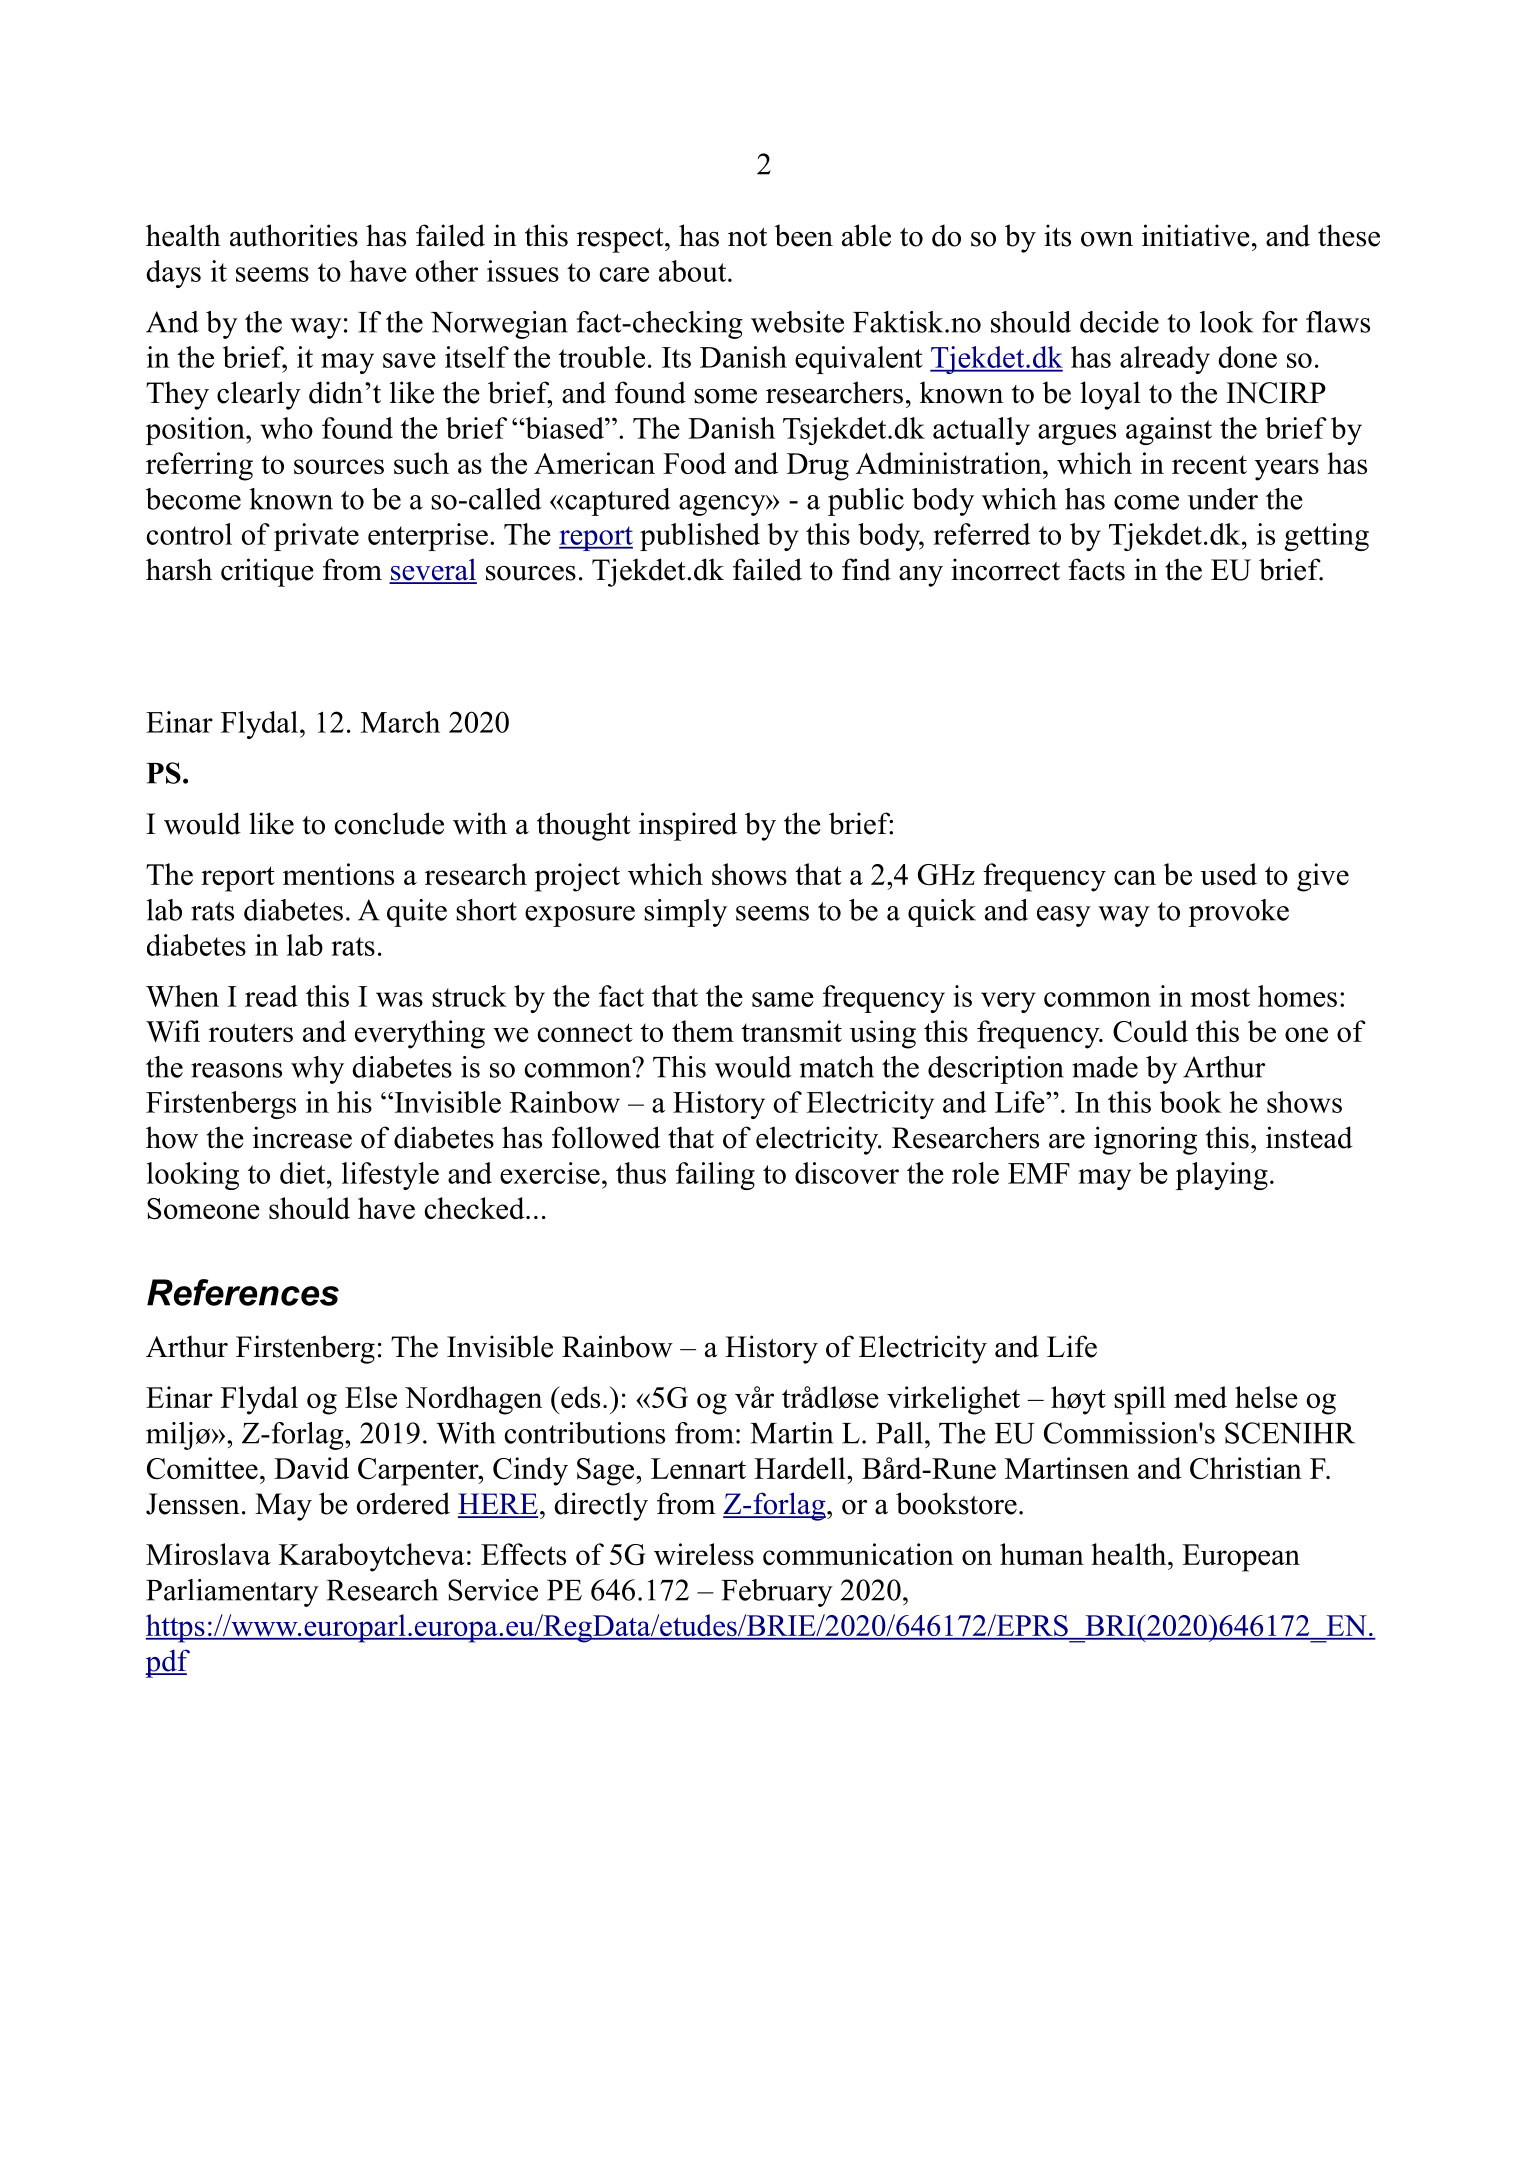  I want to click on diet, so click(304, 1173).
